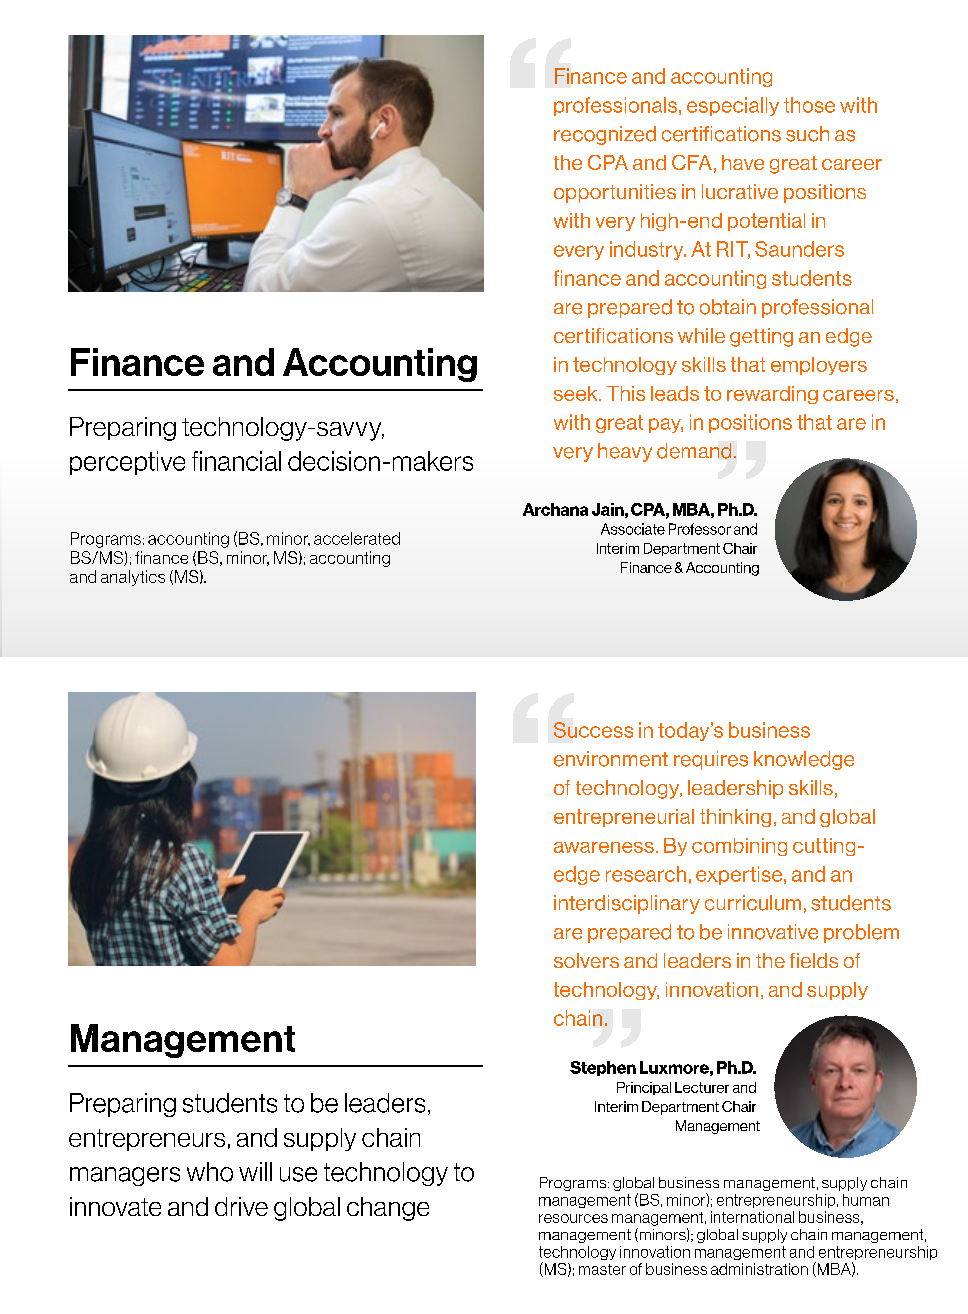 The height and width of the screenshot is (1314, 968). What do you see at coordinates (752, 1217) in the screenshot?
I see `international` at bounding box center [752, 1217].
